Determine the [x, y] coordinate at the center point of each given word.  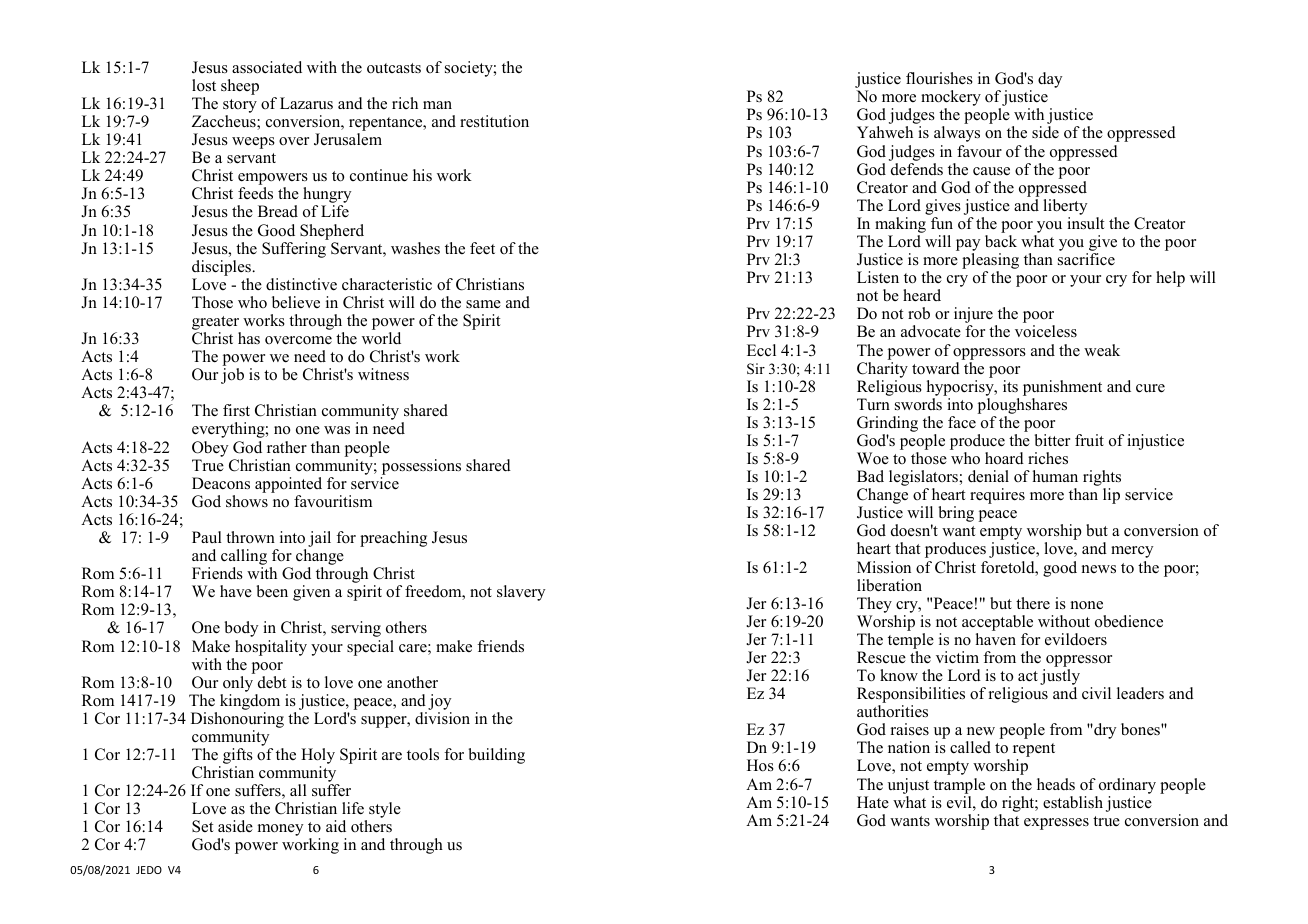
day [1050, 80]
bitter [1052, 440]
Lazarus [306, 103]
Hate [873, 802]
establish [1073, 802]
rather [287, 447]
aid [336, 826]
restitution [494, 121]
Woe [873, 458]
